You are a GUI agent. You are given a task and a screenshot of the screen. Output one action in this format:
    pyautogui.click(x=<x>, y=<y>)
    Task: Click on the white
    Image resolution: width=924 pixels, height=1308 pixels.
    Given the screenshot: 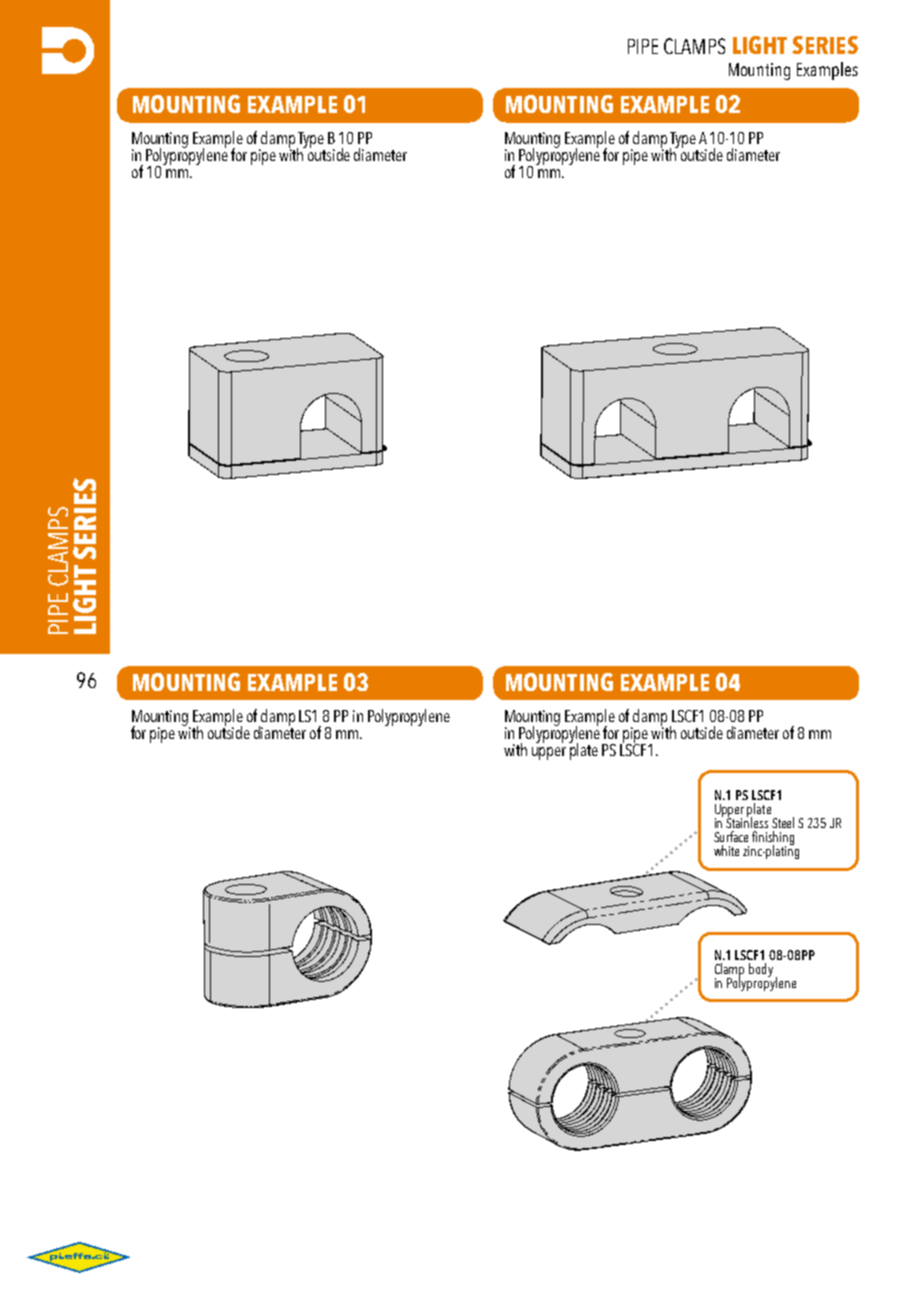 What is the action you would take?
    pyautogui.click(x=726, y=850)
